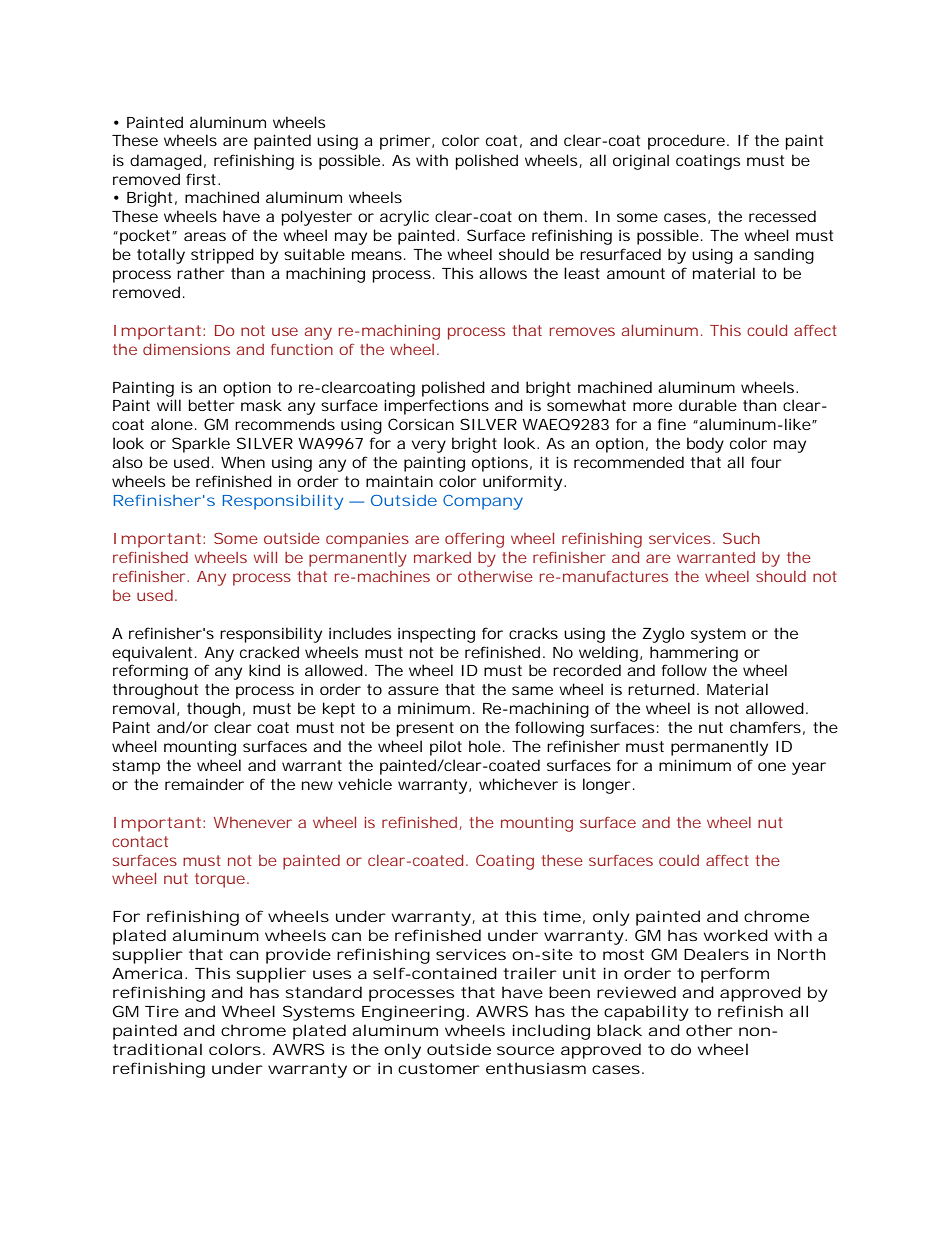 This document has height=1233, width=952. What do you see at coordinates (162, 1011) in the document?
I see `Tire` at bounding box center [162, 1011].
